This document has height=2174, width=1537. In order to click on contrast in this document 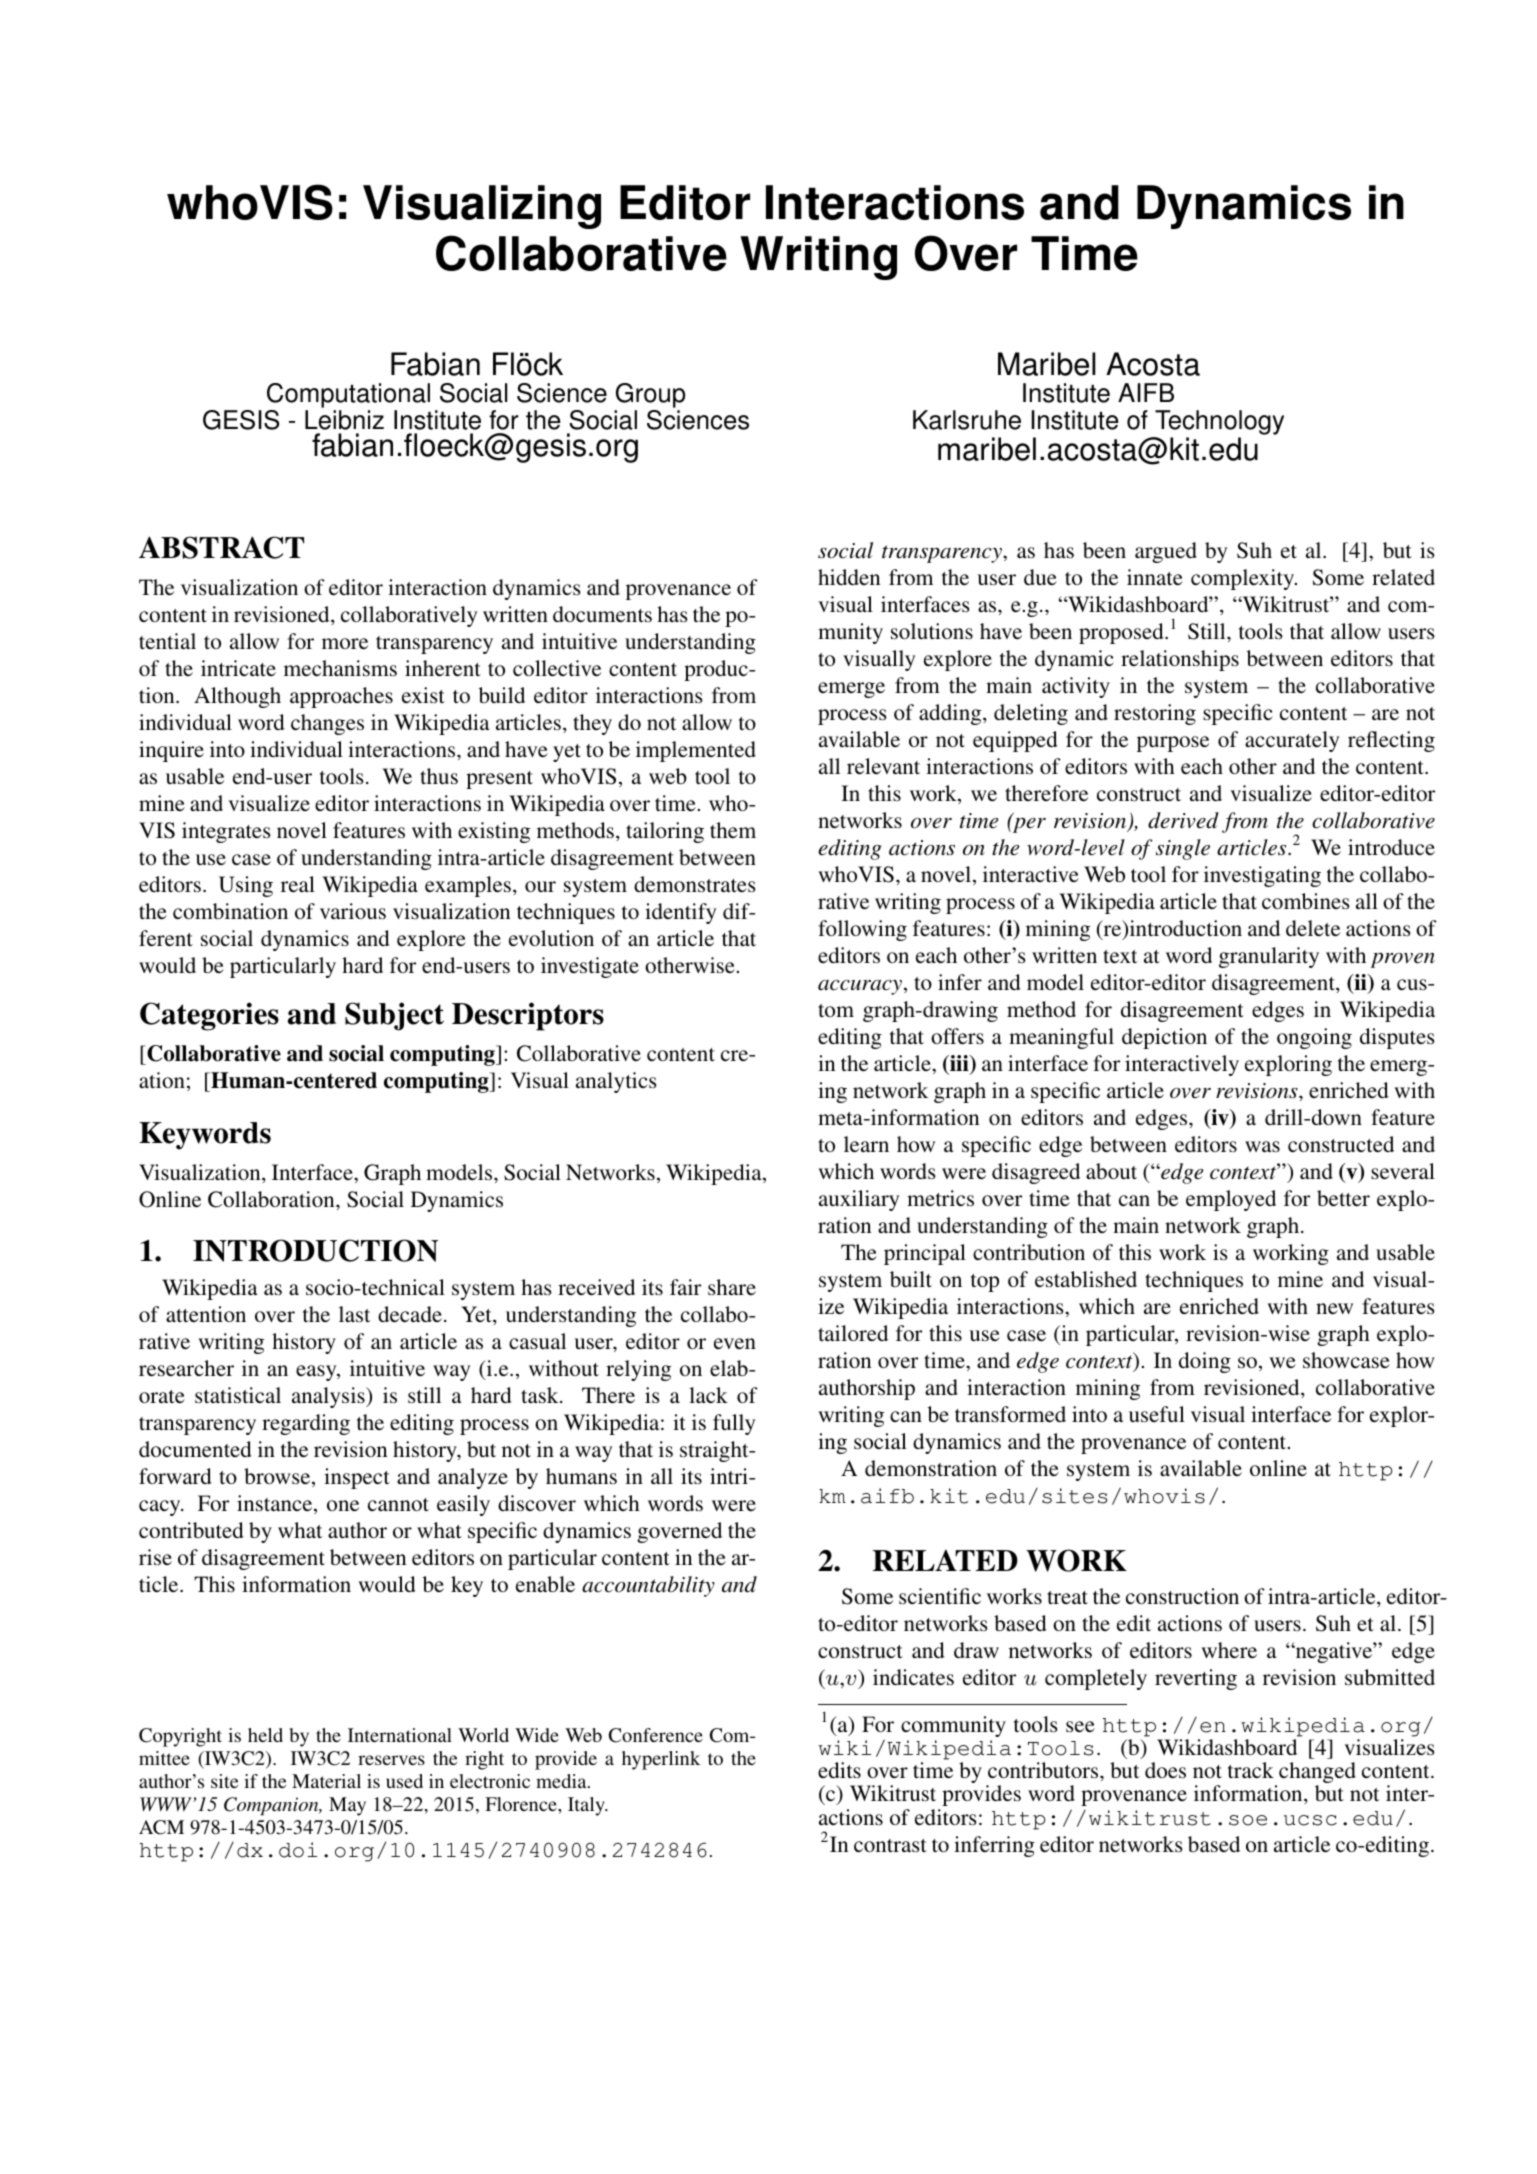, I will do `click(890, 1845)`.
